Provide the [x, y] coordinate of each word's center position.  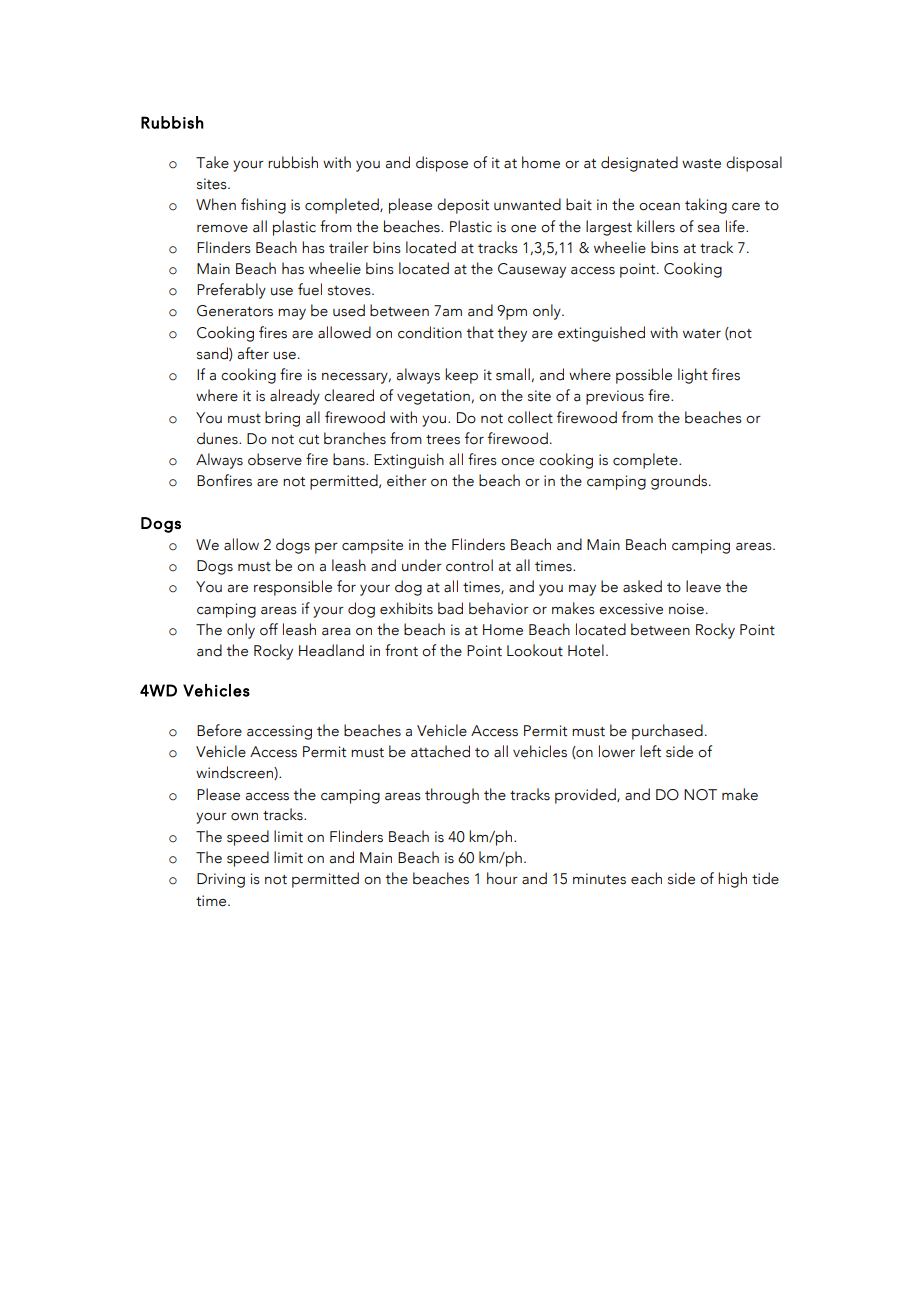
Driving [221, 880]
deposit [463, 206]
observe [275, 459]
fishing [263, 206]
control [469, 565]
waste [701, 164]
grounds [680, 482]
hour [502, 878]
